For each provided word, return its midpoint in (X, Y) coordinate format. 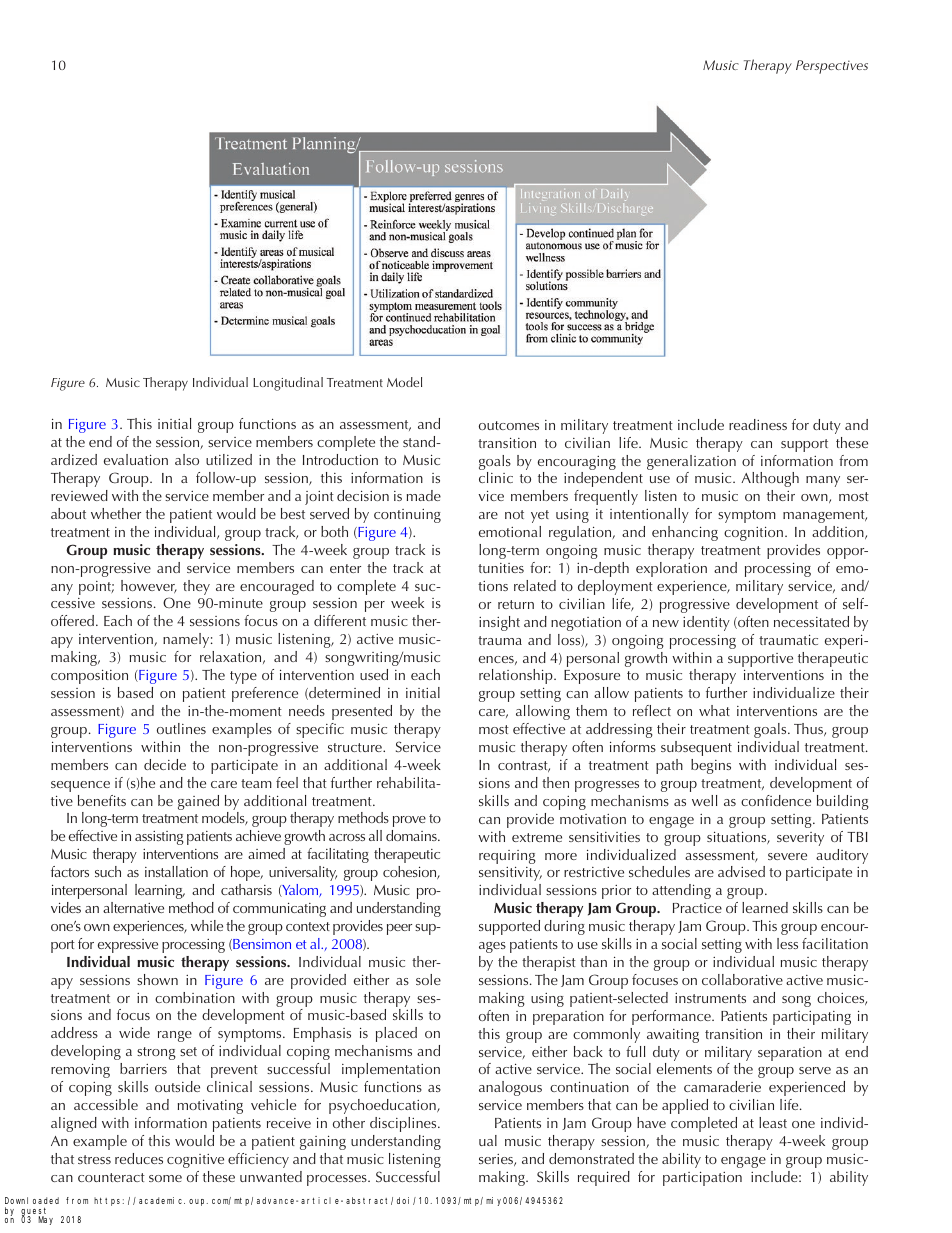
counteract (111, 1177)
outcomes (509, 425)
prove (409, 821)
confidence (776, 800)
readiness (758, 424)
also (187, 459)
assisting (159, 838)
